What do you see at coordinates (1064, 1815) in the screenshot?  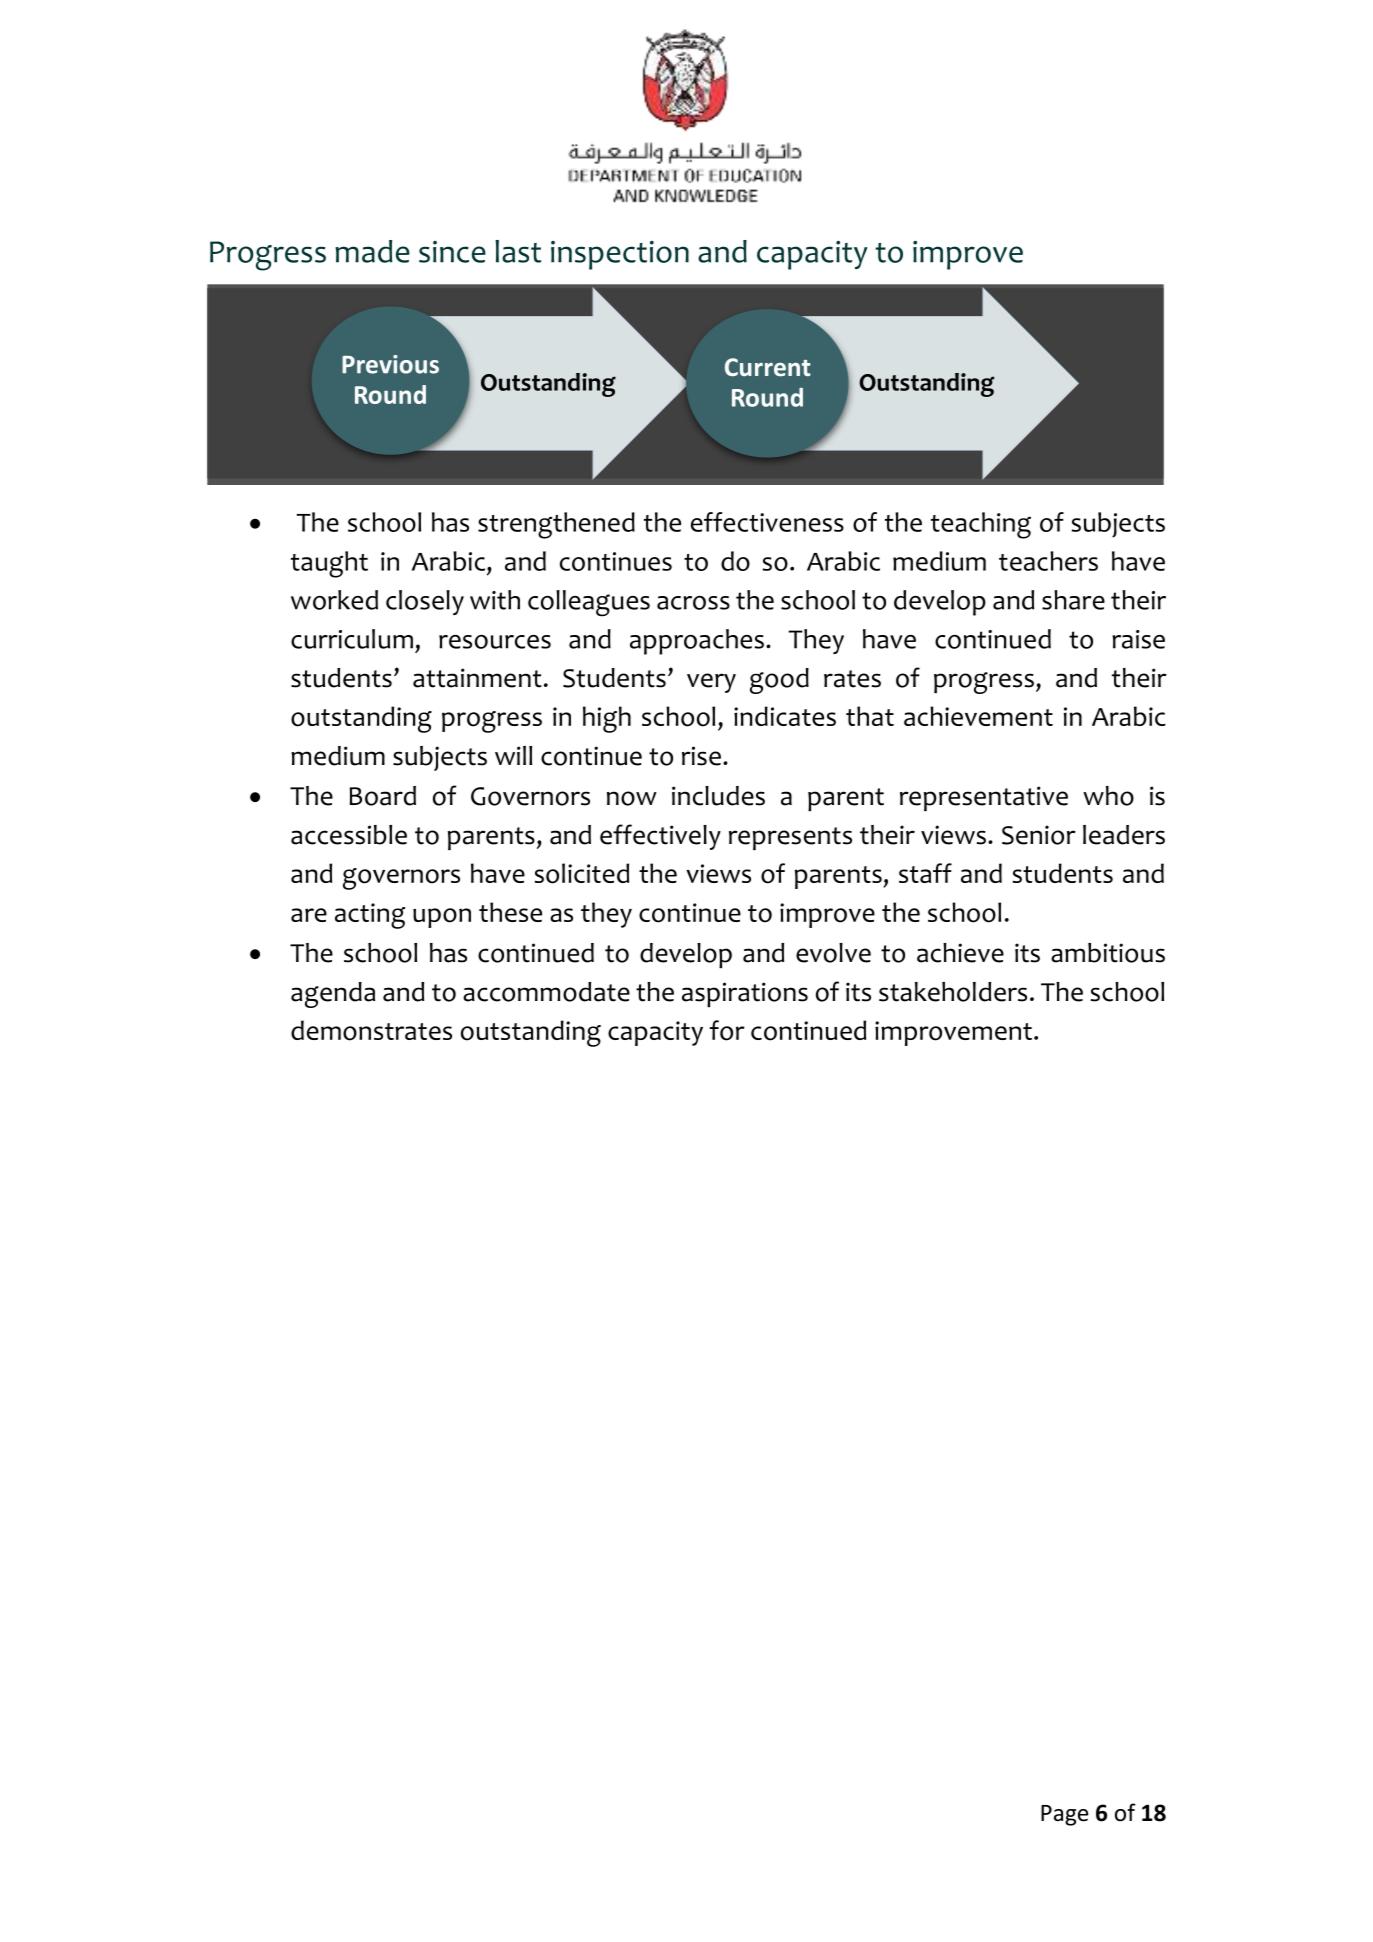 I see `Page` at bounding box center [1064, 1815].
